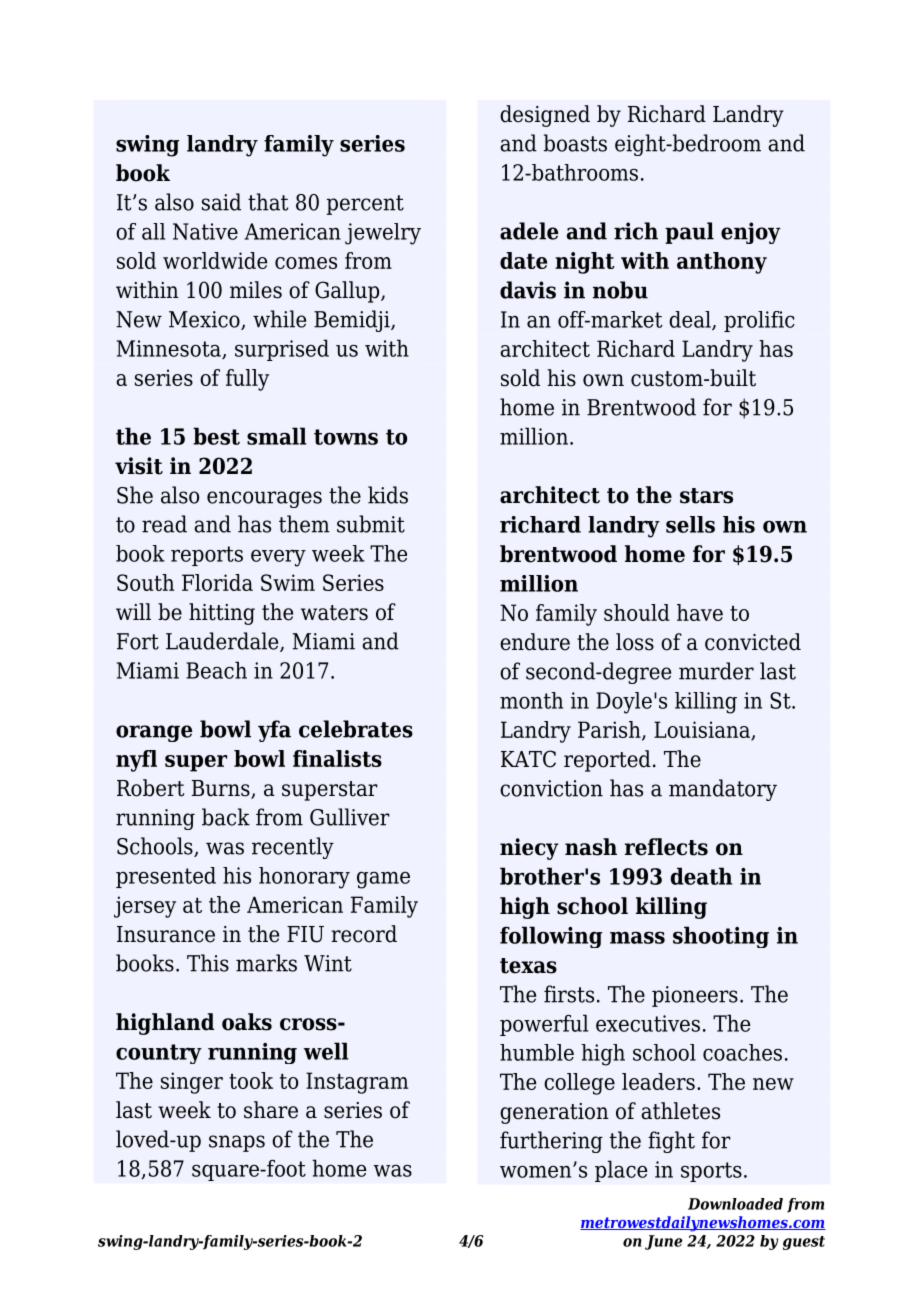 The height and width of the screenshot is (1311, 924). I want to click on murder, so click(716, 671).
